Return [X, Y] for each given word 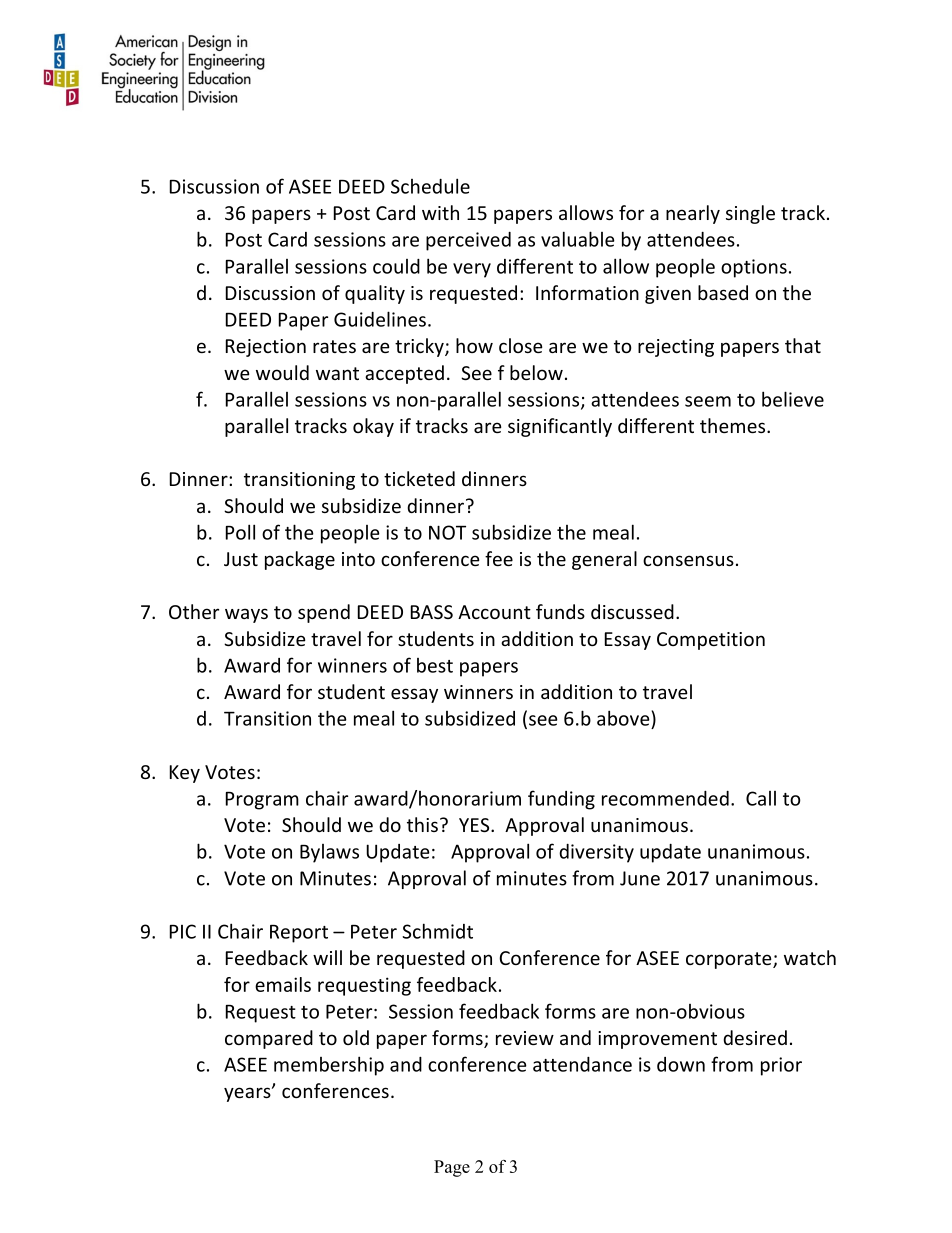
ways [246, 615]
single [750, 214]
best [435, 665]
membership [329, 1066]
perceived [468, 241]
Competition [711, 641]
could [396, 266]
